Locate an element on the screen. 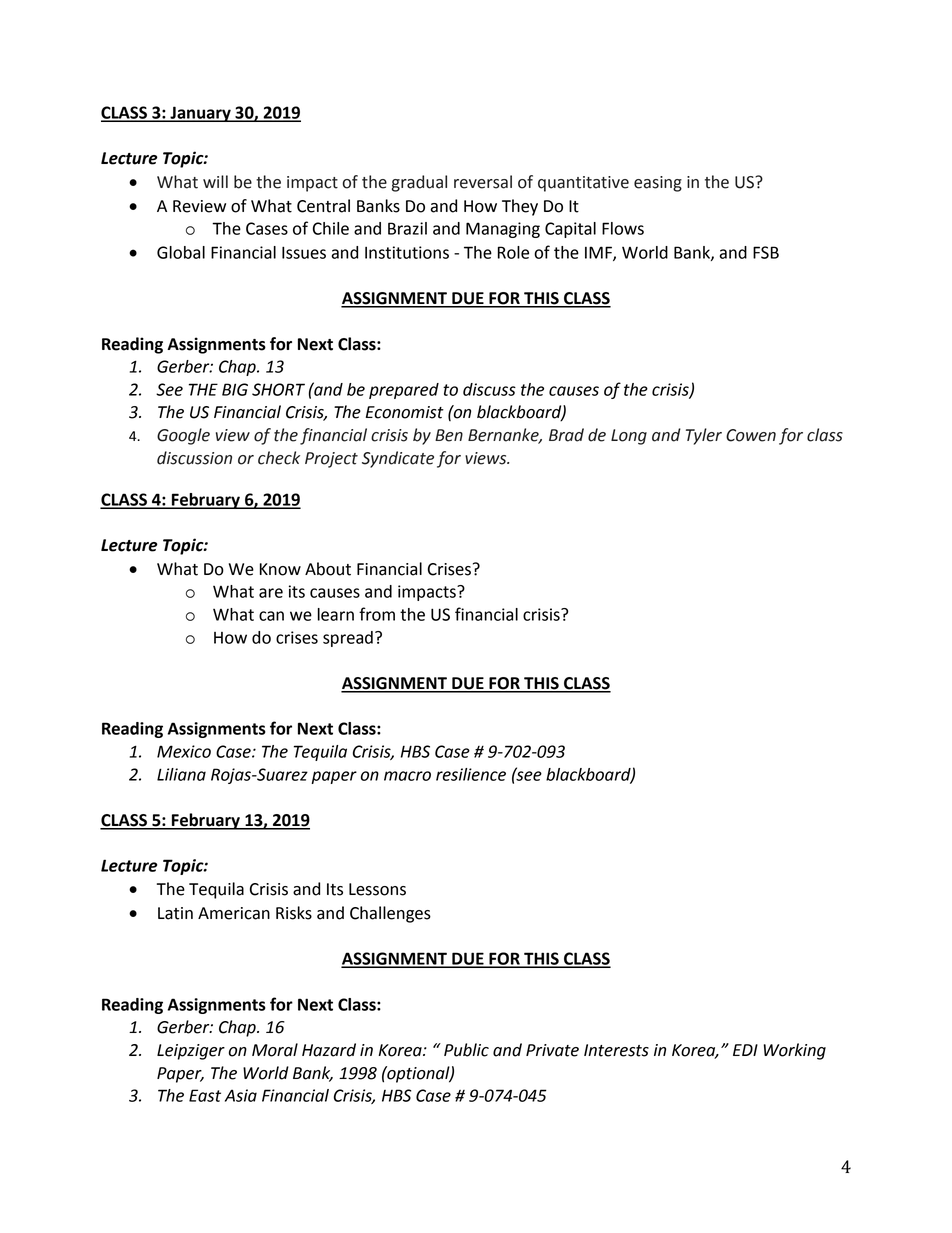 The image size is (952, 1233). Public is located at coordinates (466, 1050).
